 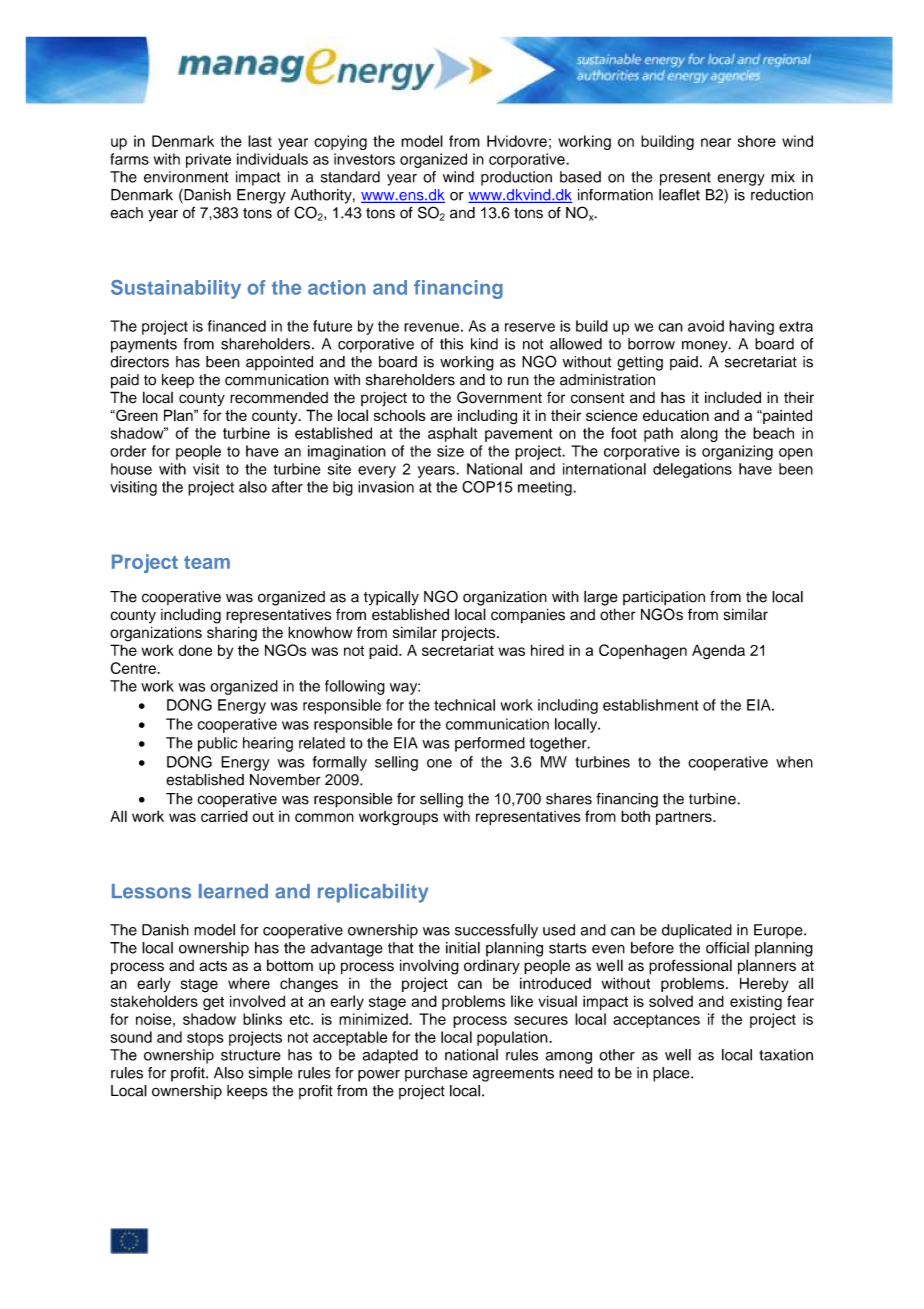 What do you see at coordinates (516, 178) in the screenshot?
I see `production` at bounding box center [516, 178].
